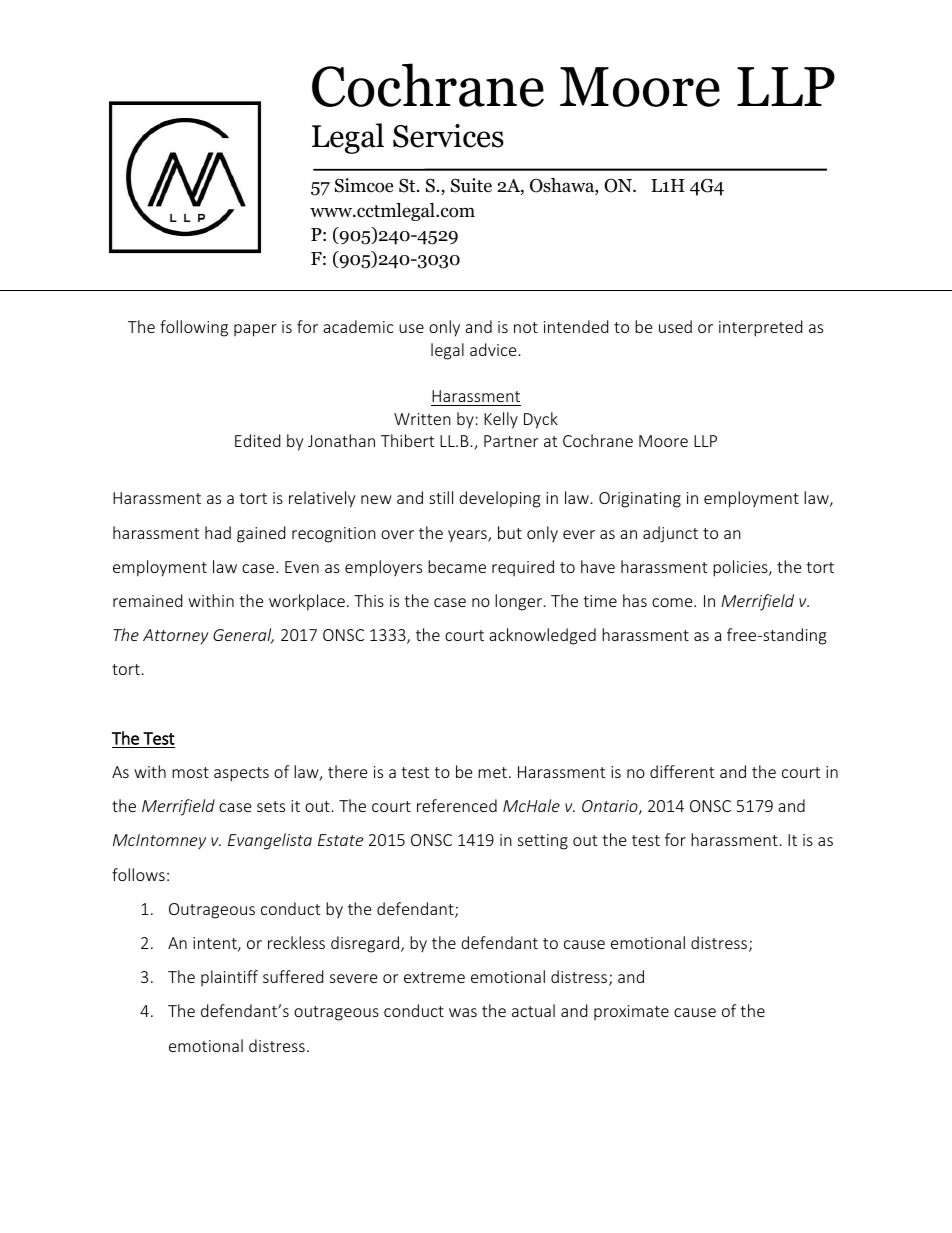  I want to click on Suite, so click(471, 185).
